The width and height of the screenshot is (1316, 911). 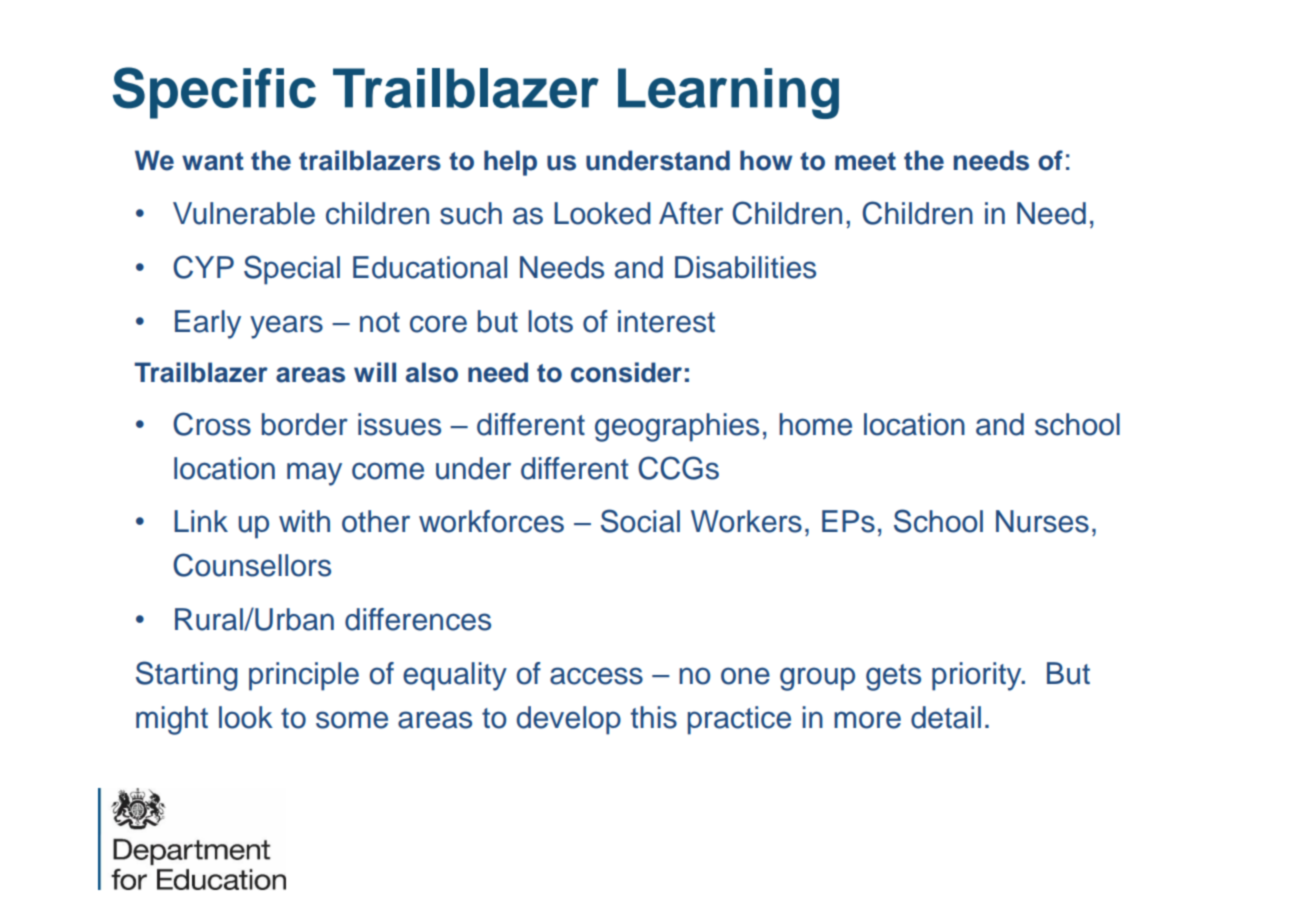 What do you see at coordinates (214, 93) in the screenshot?
I see `Specific` at bounding box center [214, 93].
